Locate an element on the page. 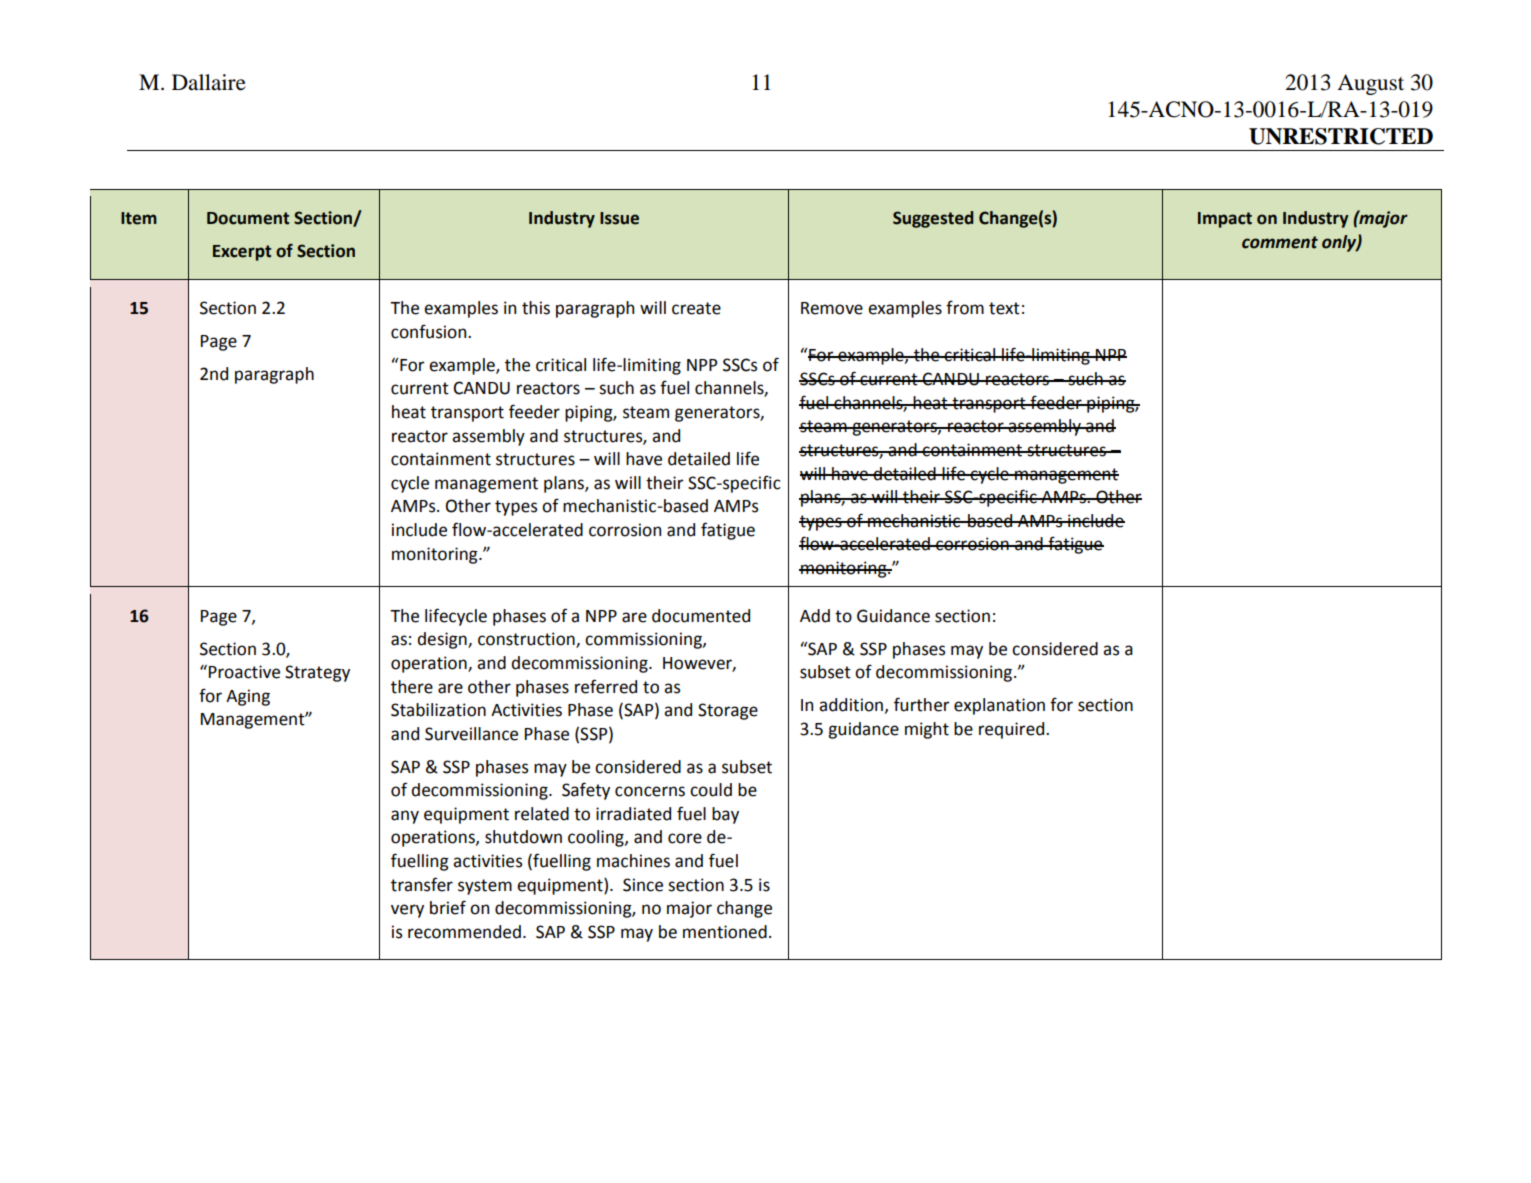  Issue is located at coordinates (619, 218).
